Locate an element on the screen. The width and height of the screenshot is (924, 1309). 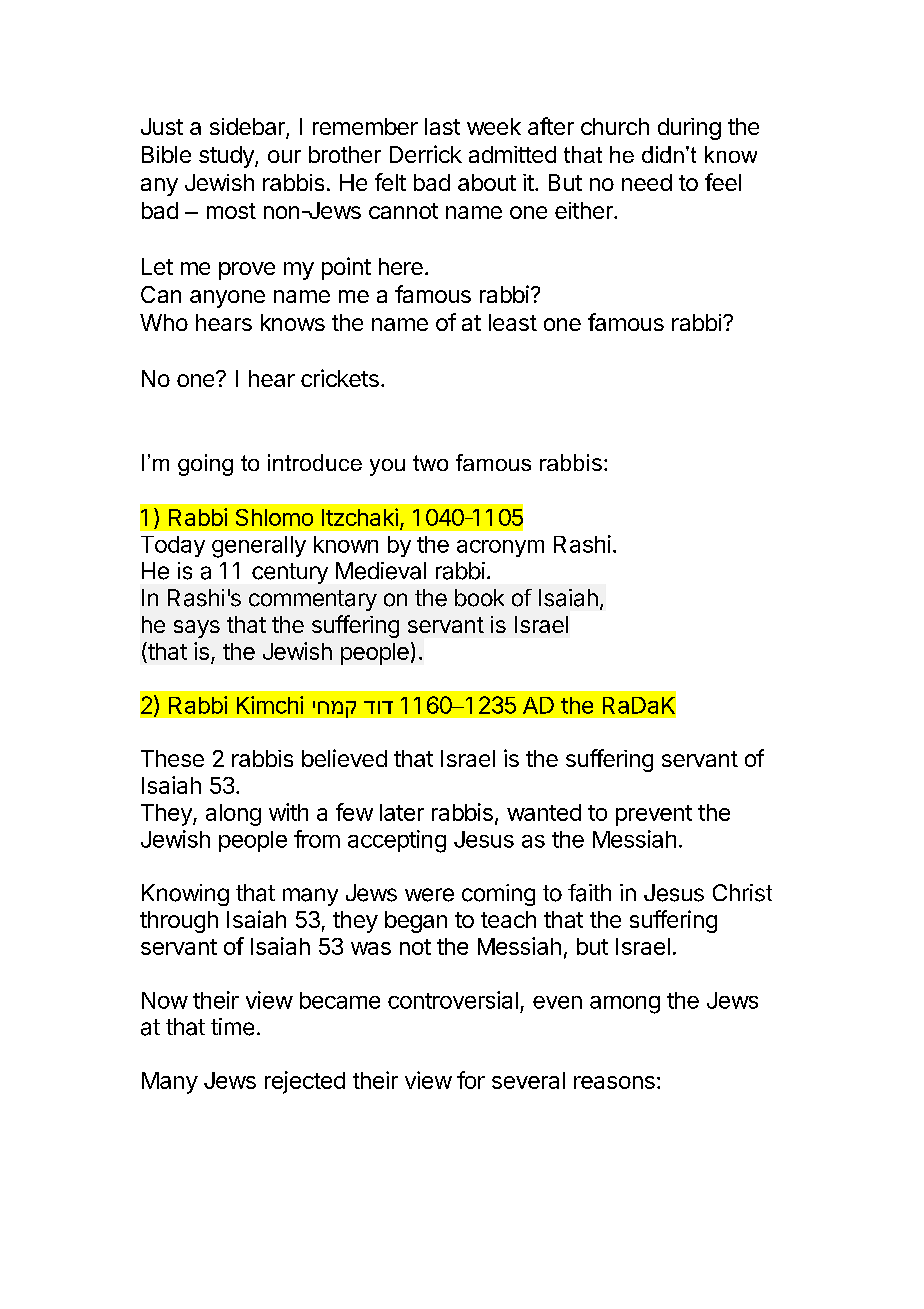
says is located at coordinates (197, 629).
